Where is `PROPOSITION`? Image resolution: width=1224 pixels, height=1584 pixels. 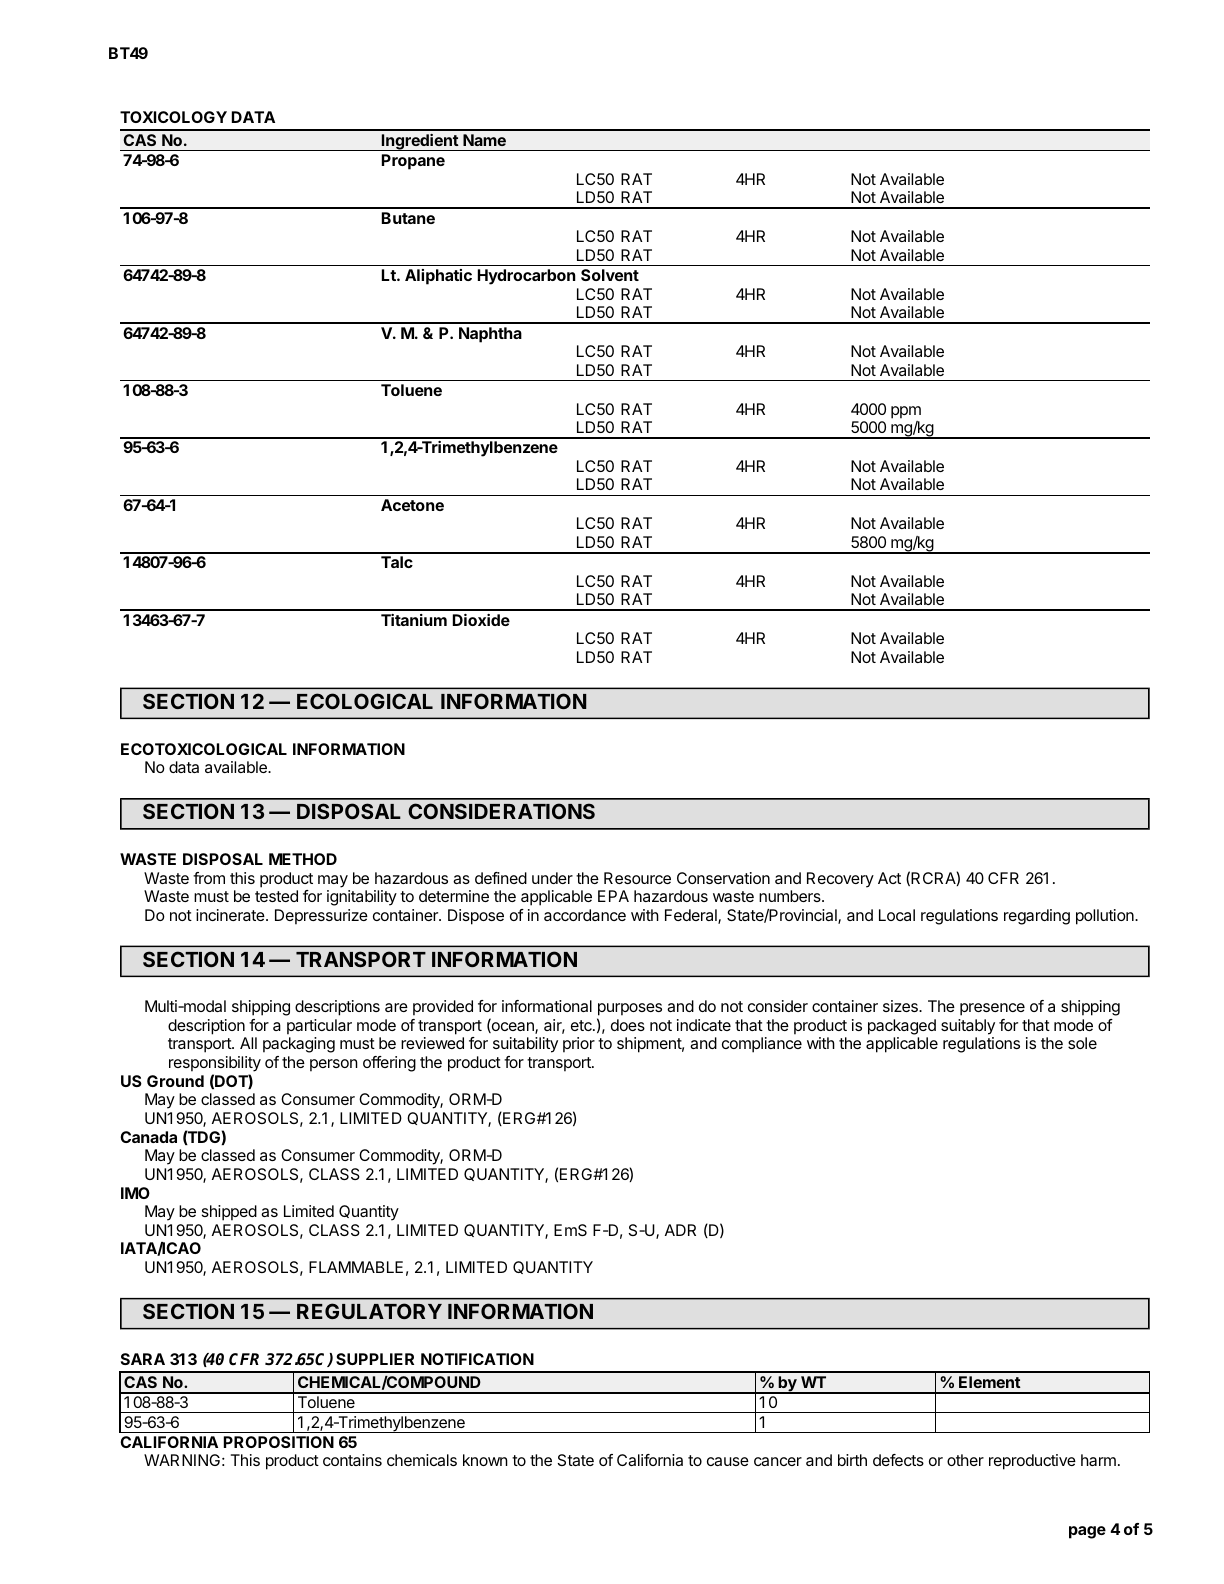 PROPOSITION is located at coordinates (279, 1442).
